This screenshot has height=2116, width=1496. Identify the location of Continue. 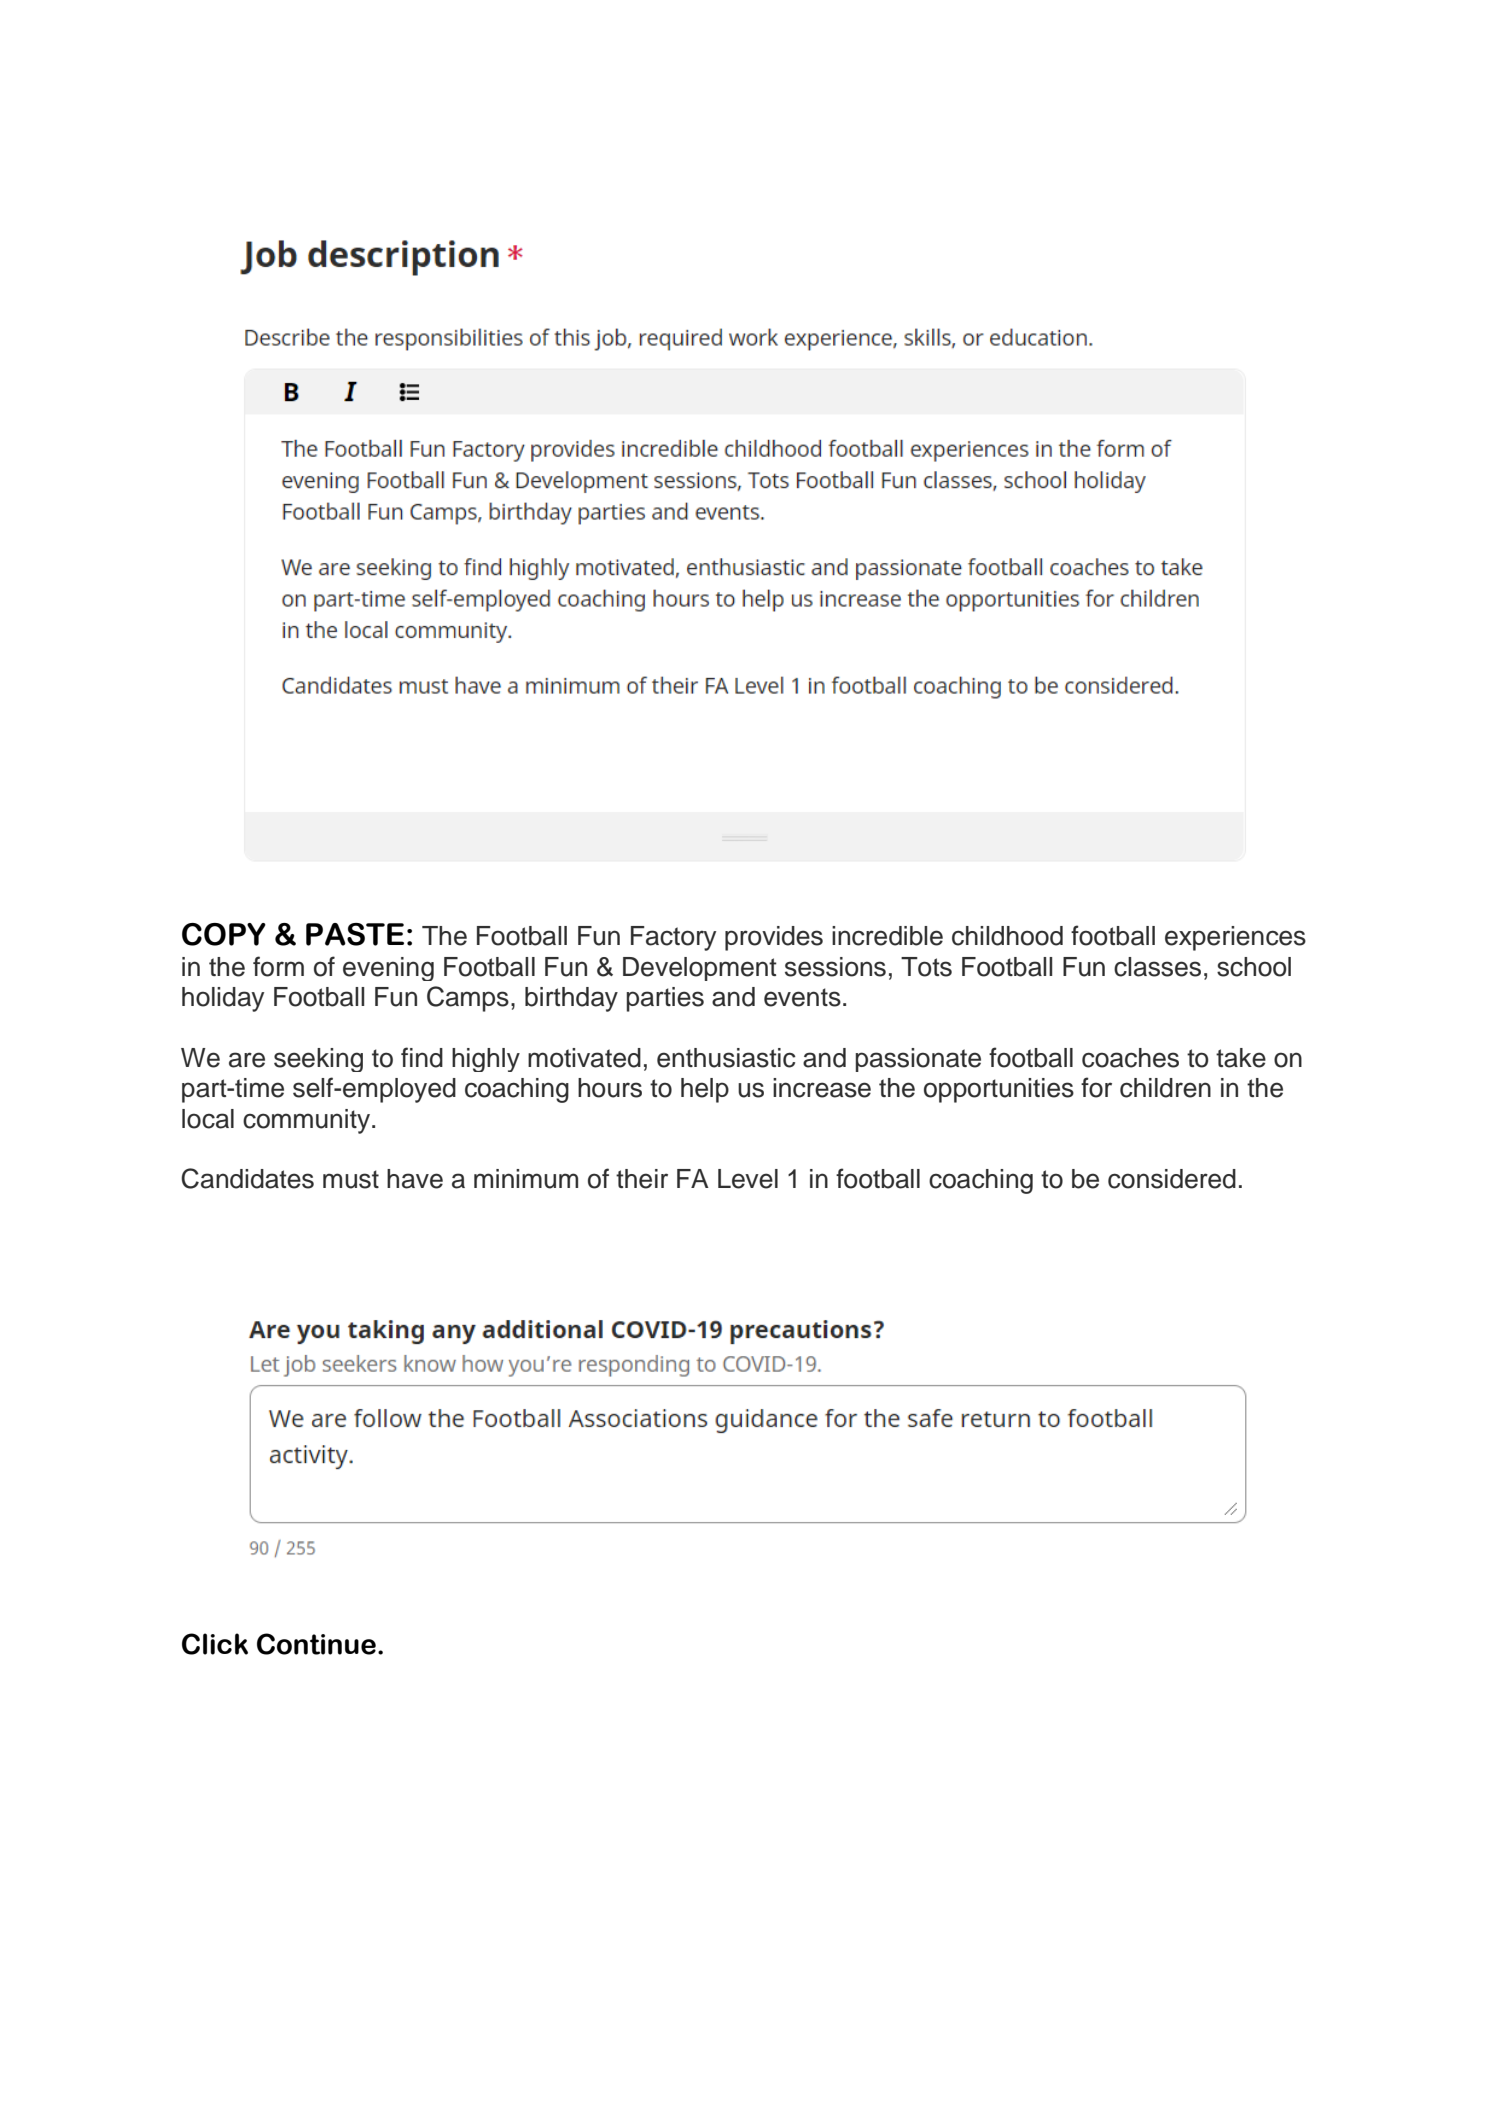
(316, 1644).
